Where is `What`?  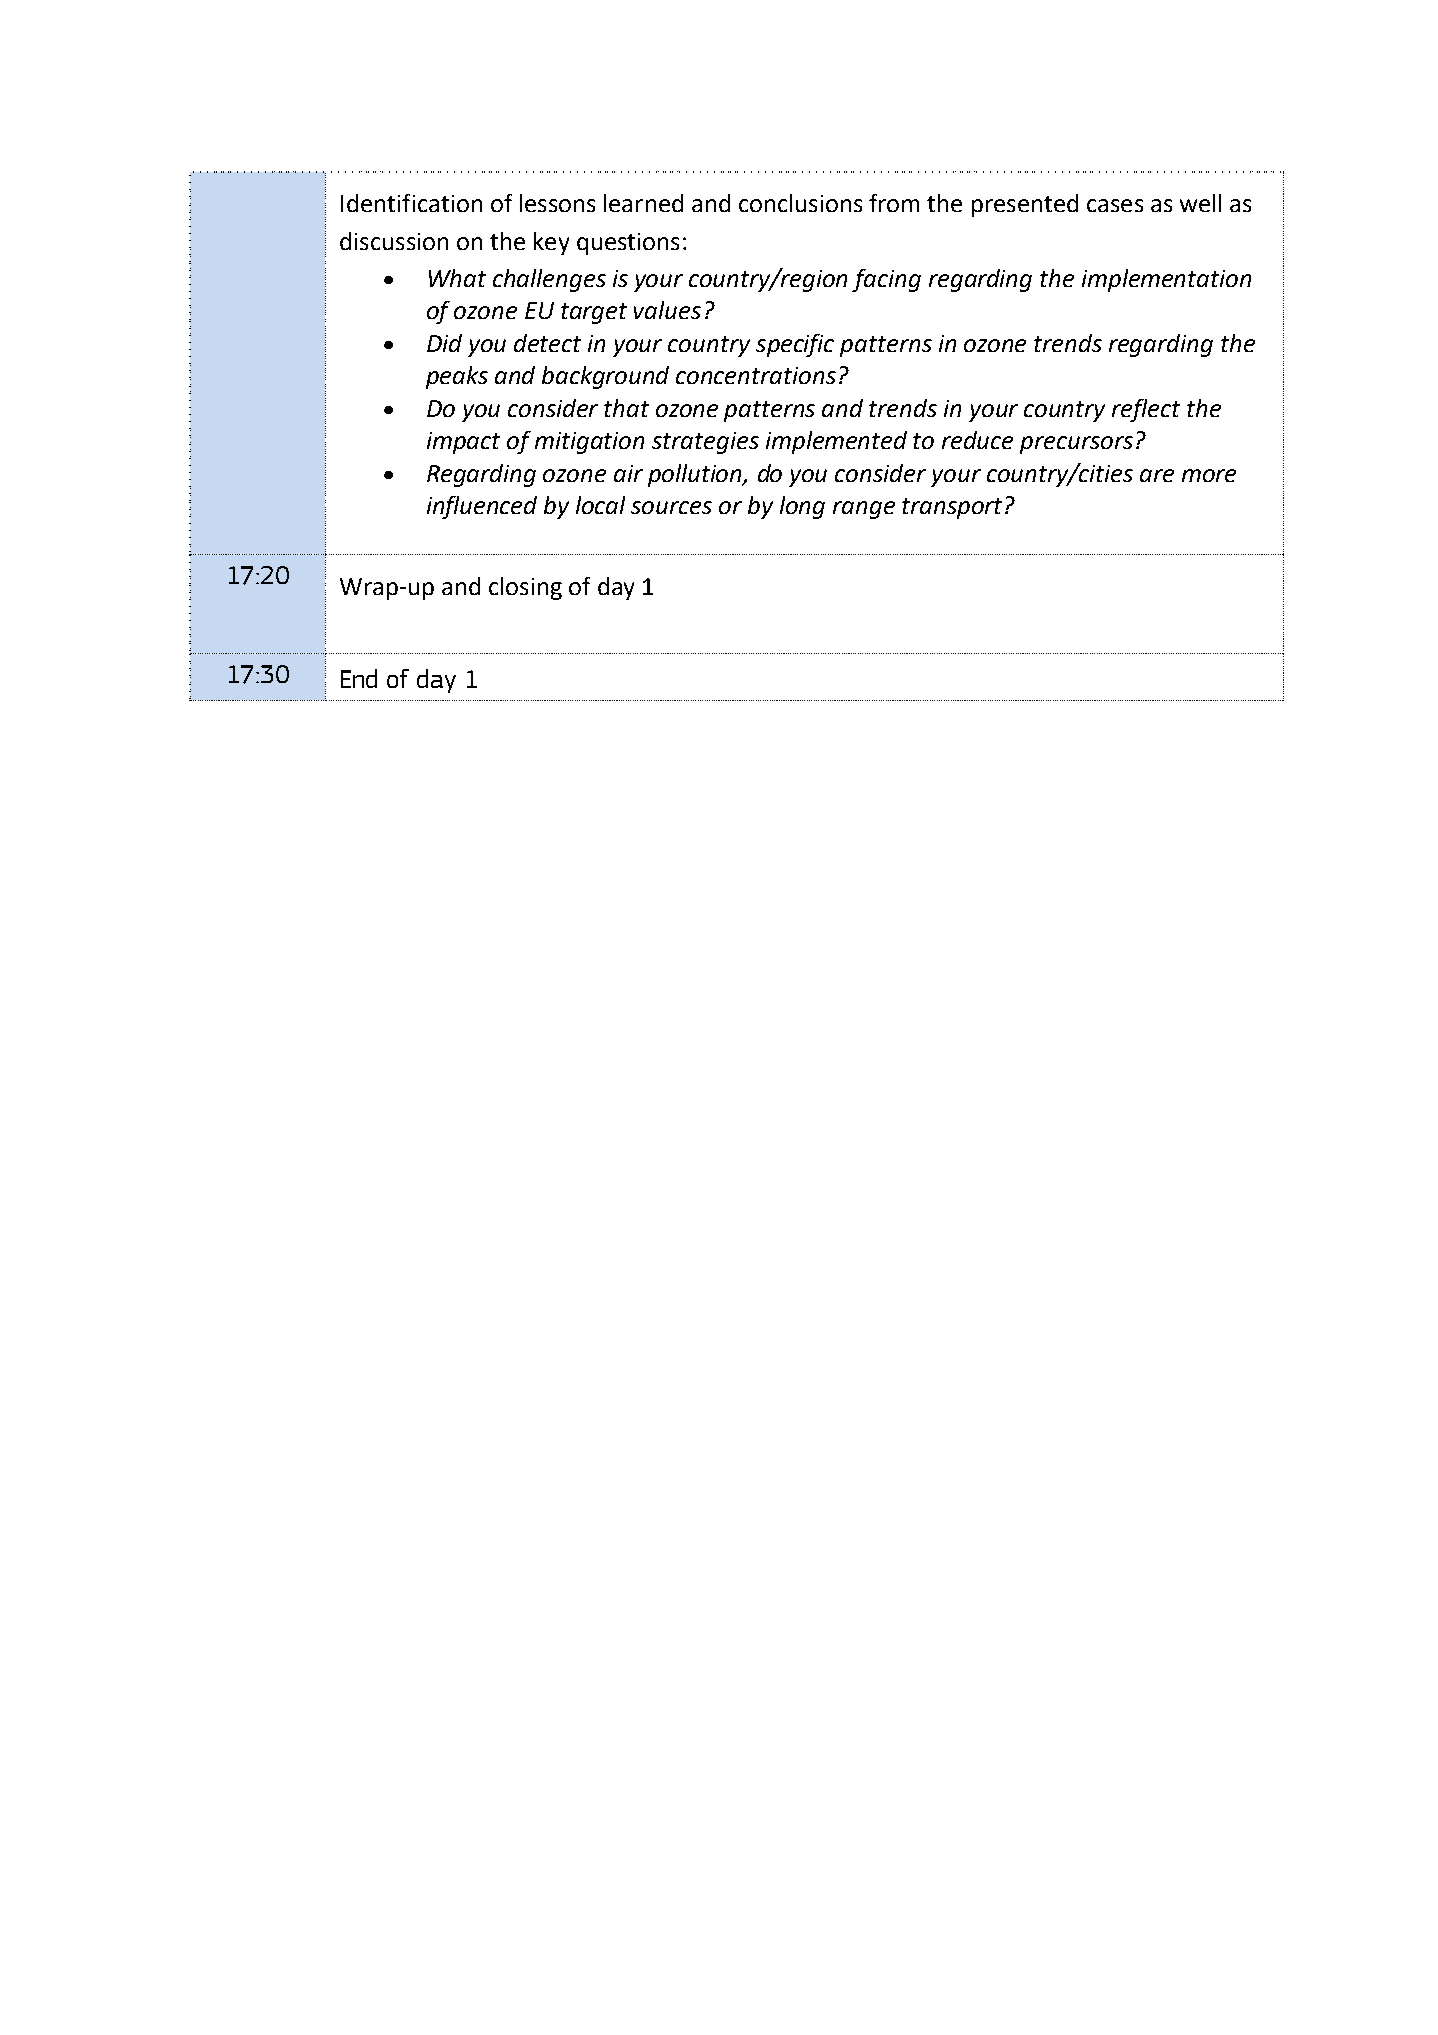
What is located at coordinates (457, 278).
